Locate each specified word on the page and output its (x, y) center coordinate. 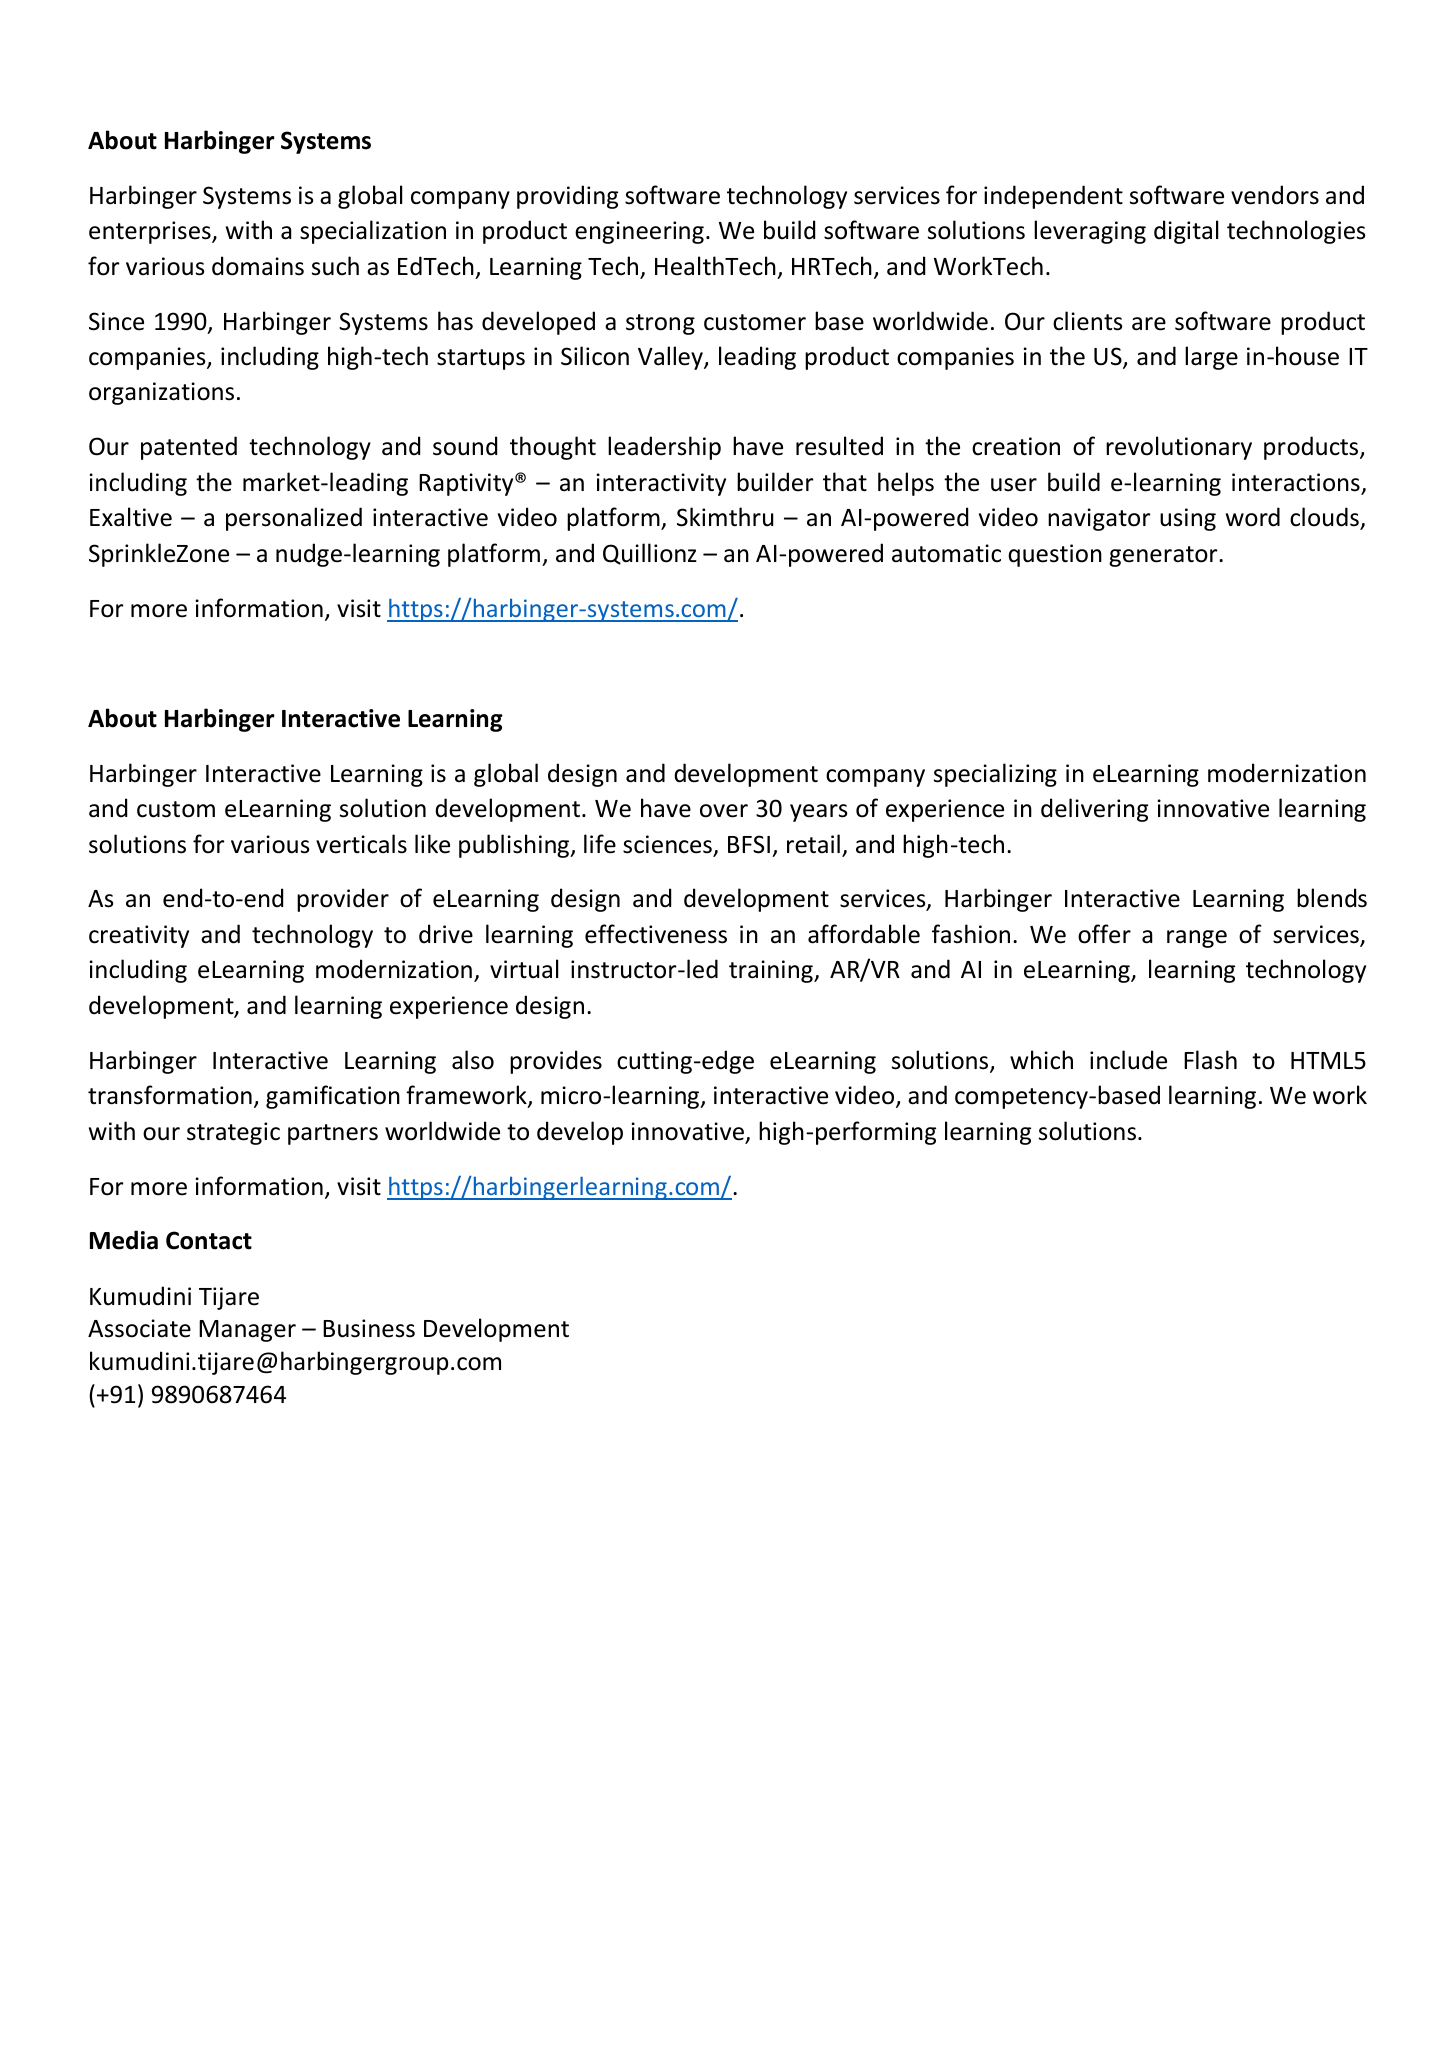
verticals (361, 844)
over (724, 811)
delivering (1094, 810)
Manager (247, 1331)
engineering (639, 232)
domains (258, 266)
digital (1186, 232)
